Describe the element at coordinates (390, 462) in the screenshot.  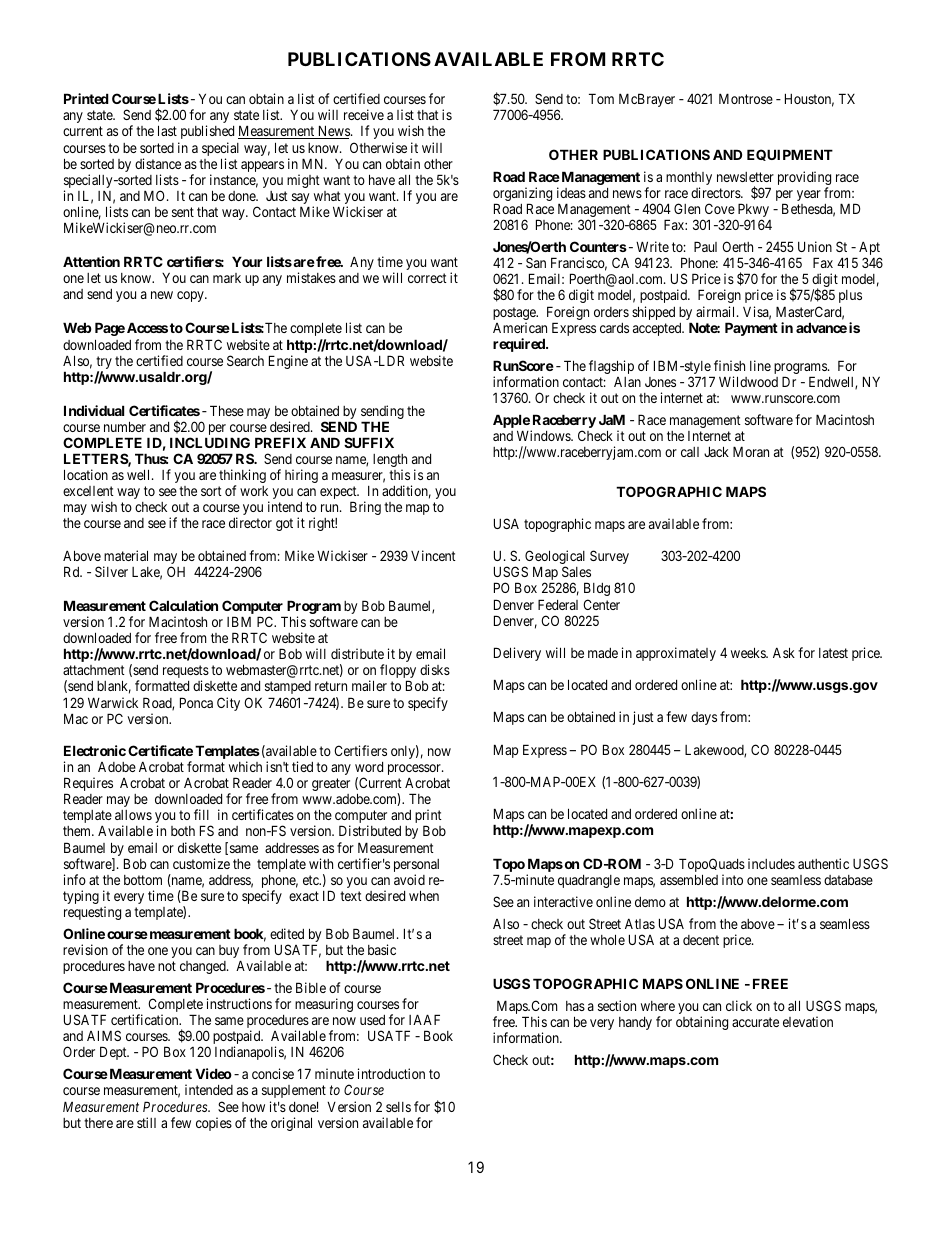
I see `length` at that location.
